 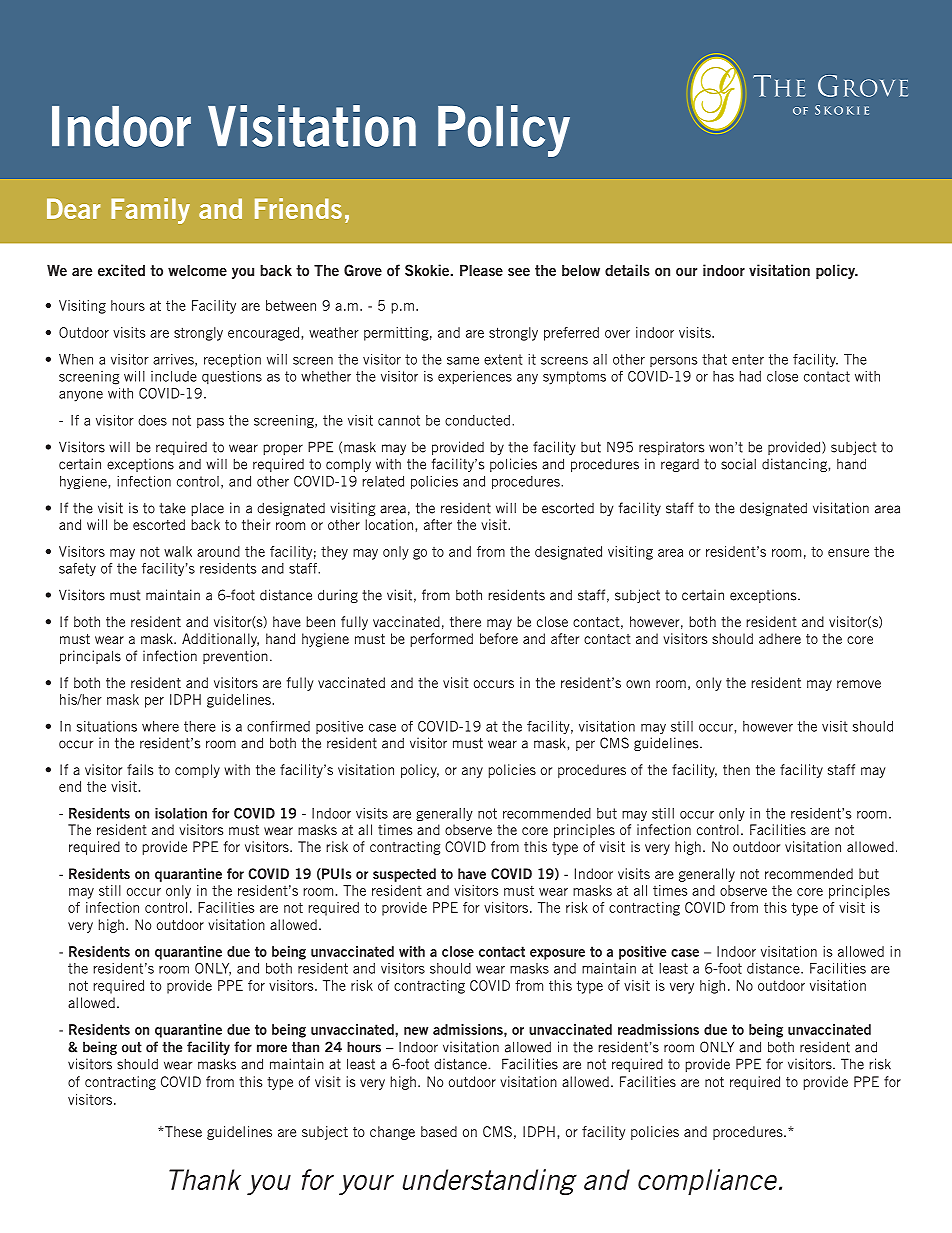 What do you see at coordinates (481, 270) in the document?
I see `Please` at bounding box center [481, 270].
